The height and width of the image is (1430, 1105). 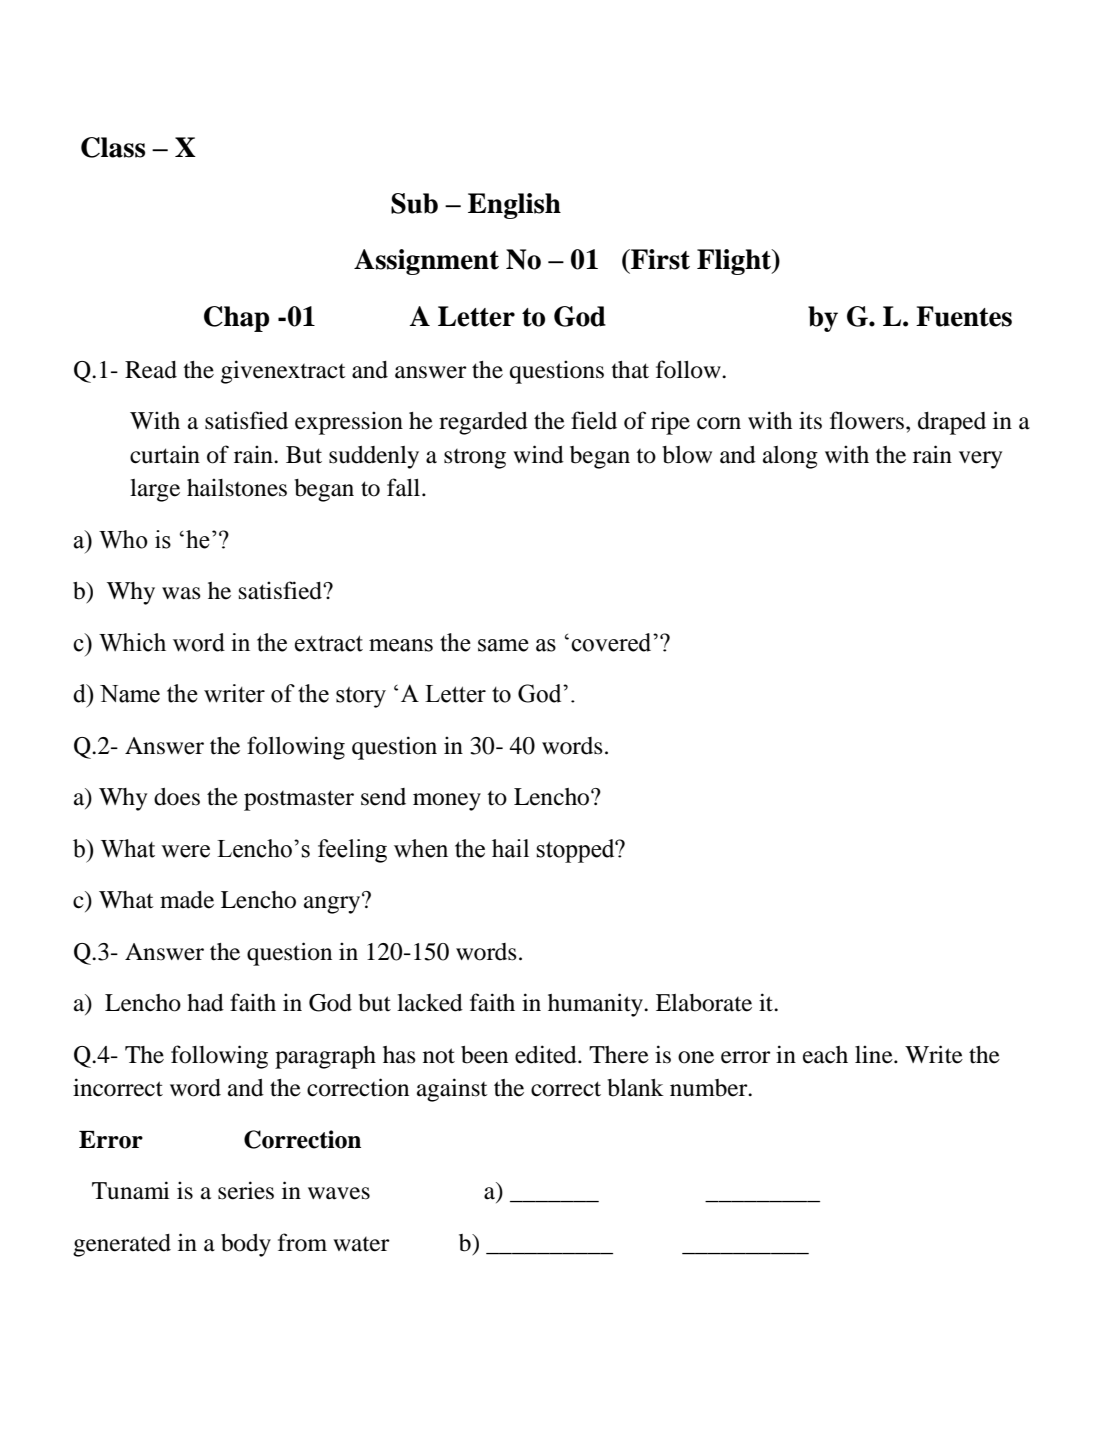 I want to click on Class, so click(x=113, y=147).
